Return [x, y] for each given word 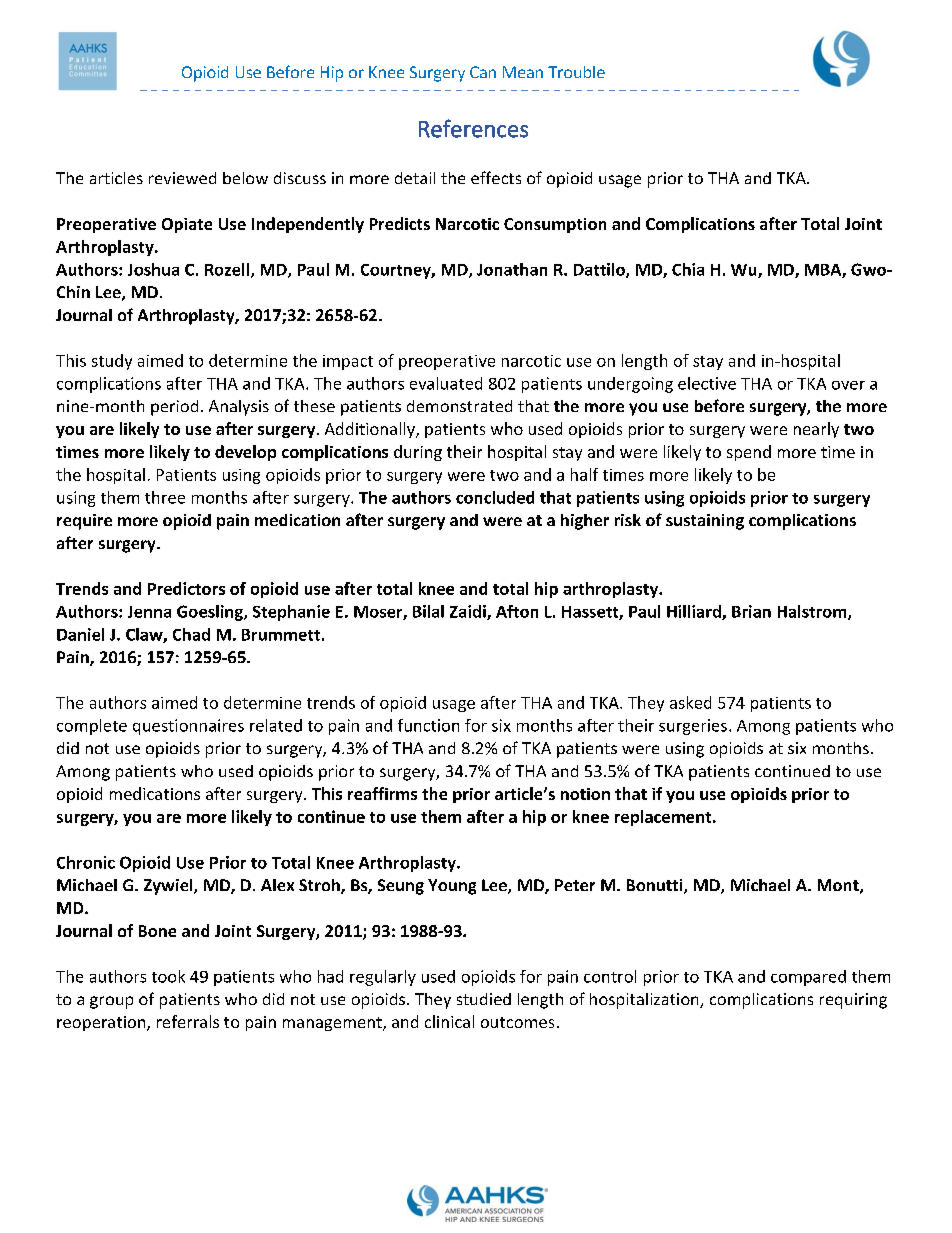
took [168, 976]
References [473, 128]
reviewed [182, 178]
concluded [495, 497]
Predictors [186, 588]
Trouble [576, 72]
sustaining [705, 522]
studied [484, 999]
